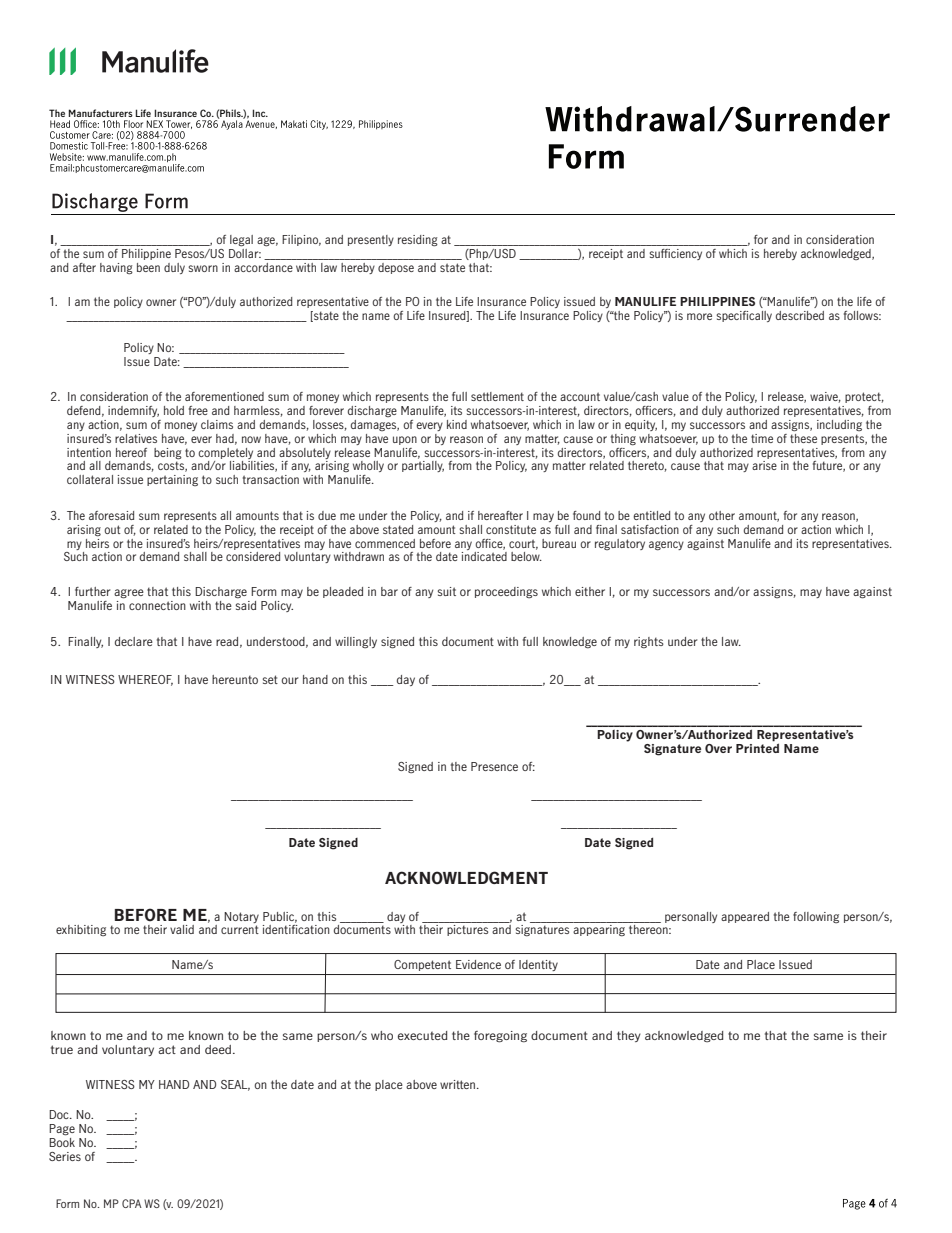  I want to click on ACKNOWLEDGMENT, so click(466, 878).
